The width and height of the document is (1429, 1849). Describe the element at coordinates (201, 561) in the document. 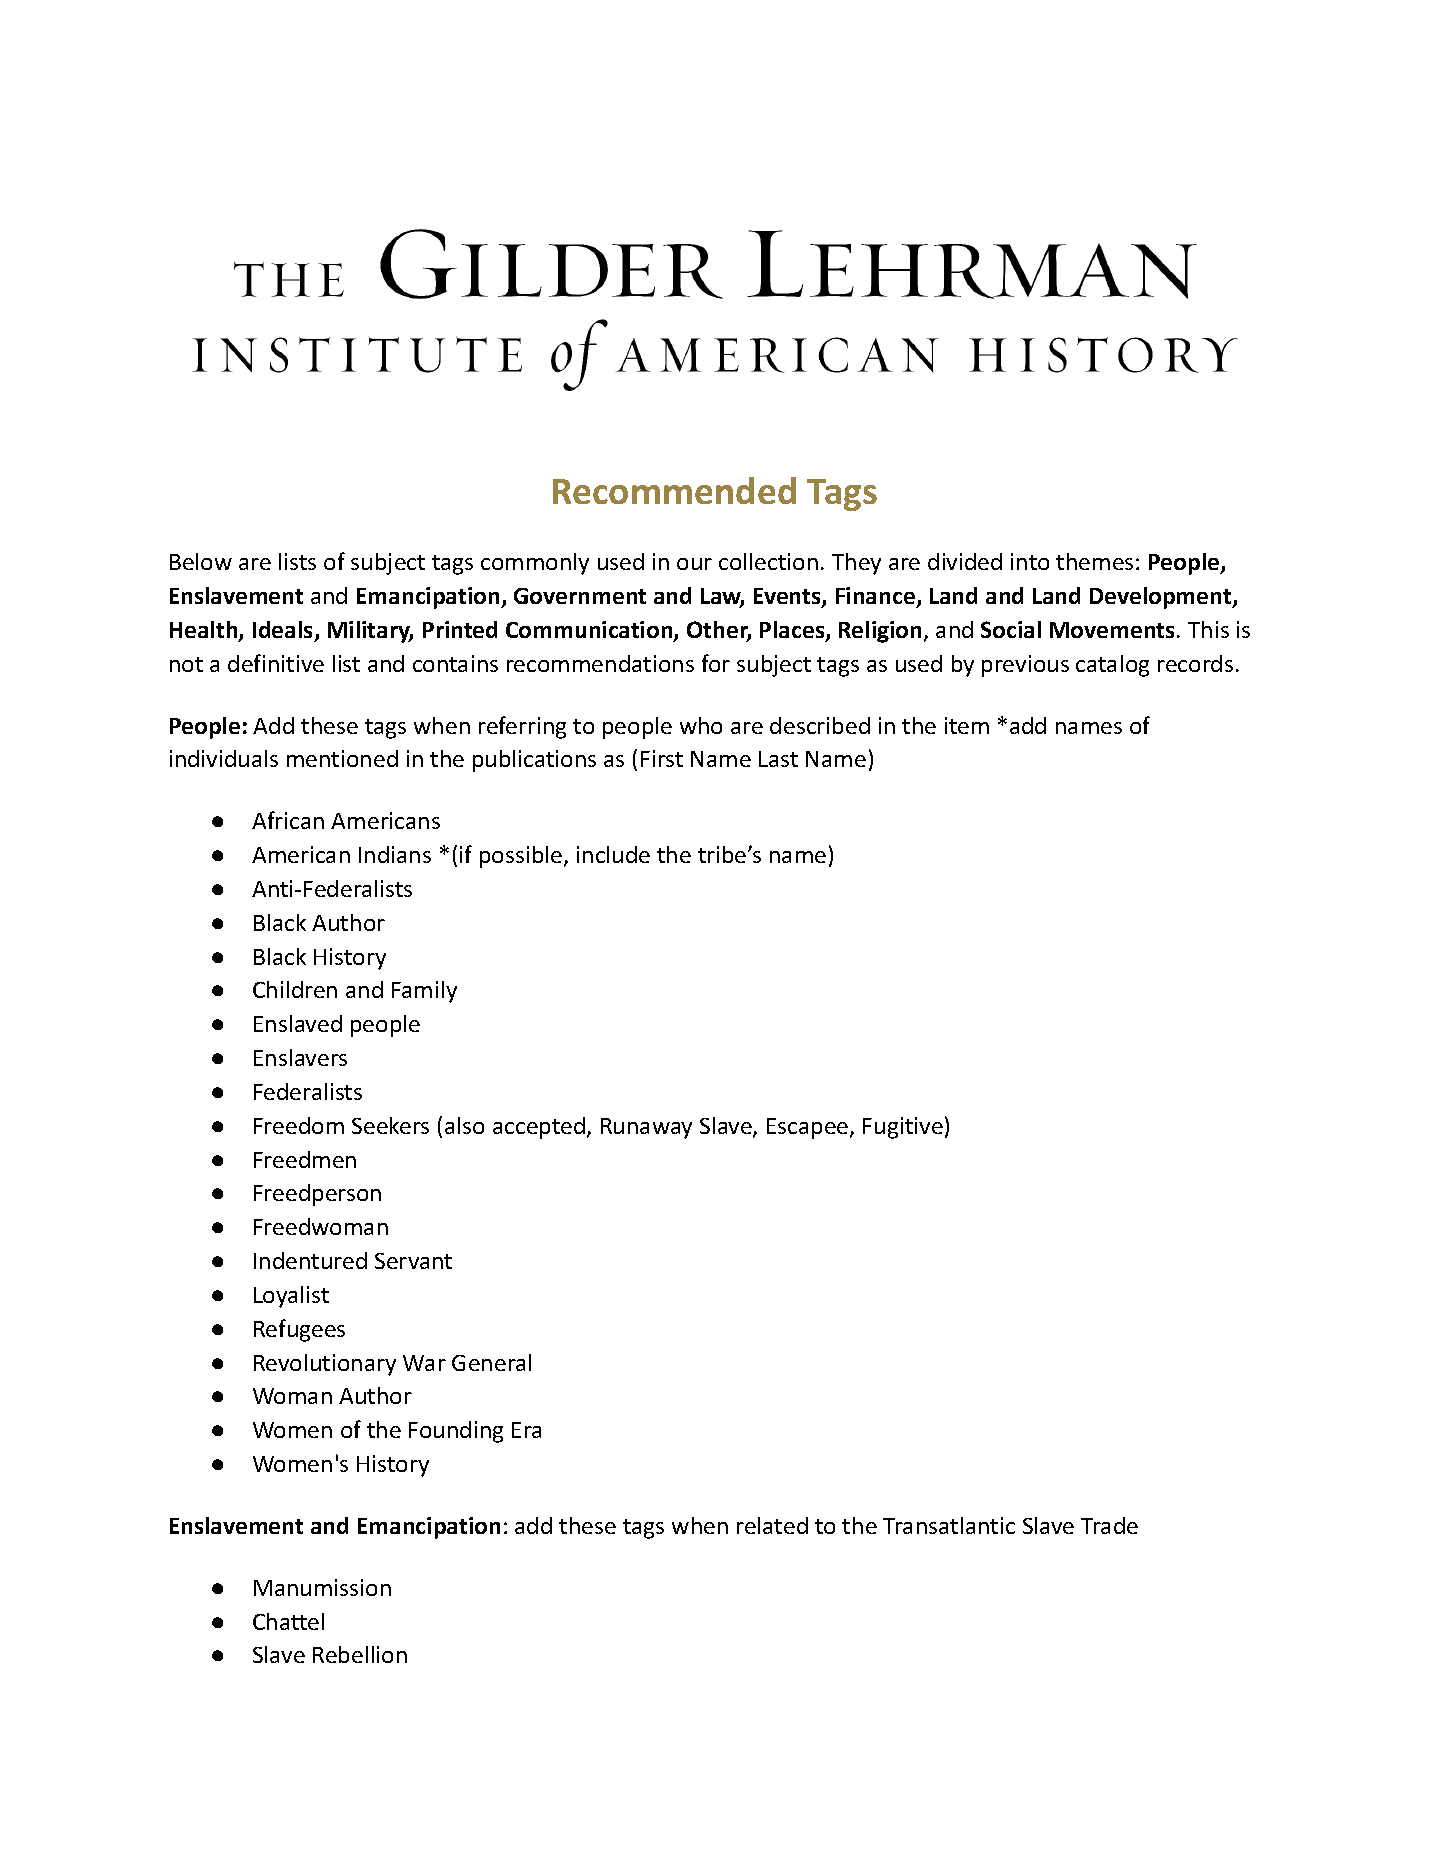

I see `Below` at that location.
